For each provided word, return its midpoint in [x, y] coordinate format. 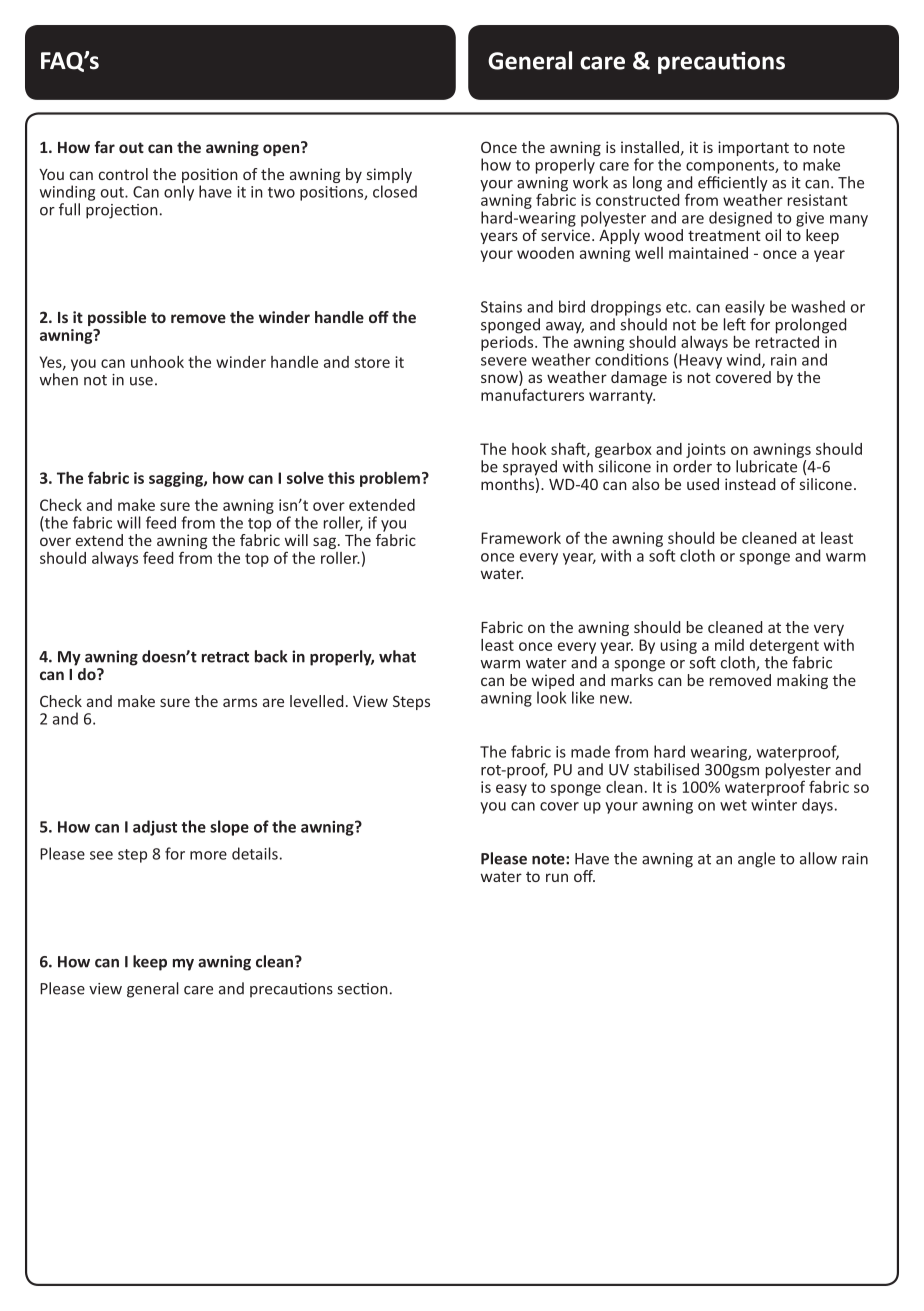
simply [389, 177]
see [101, 855]
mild [729, 645]
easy [511, 790]
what [397, 656]
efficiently [733, 183]
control [123, 174]
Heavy [700, 361]
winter [774, 805]
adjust [155, 828]
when [59, 379]
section [363, 989]
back [271, 656]
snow [500, 380]
